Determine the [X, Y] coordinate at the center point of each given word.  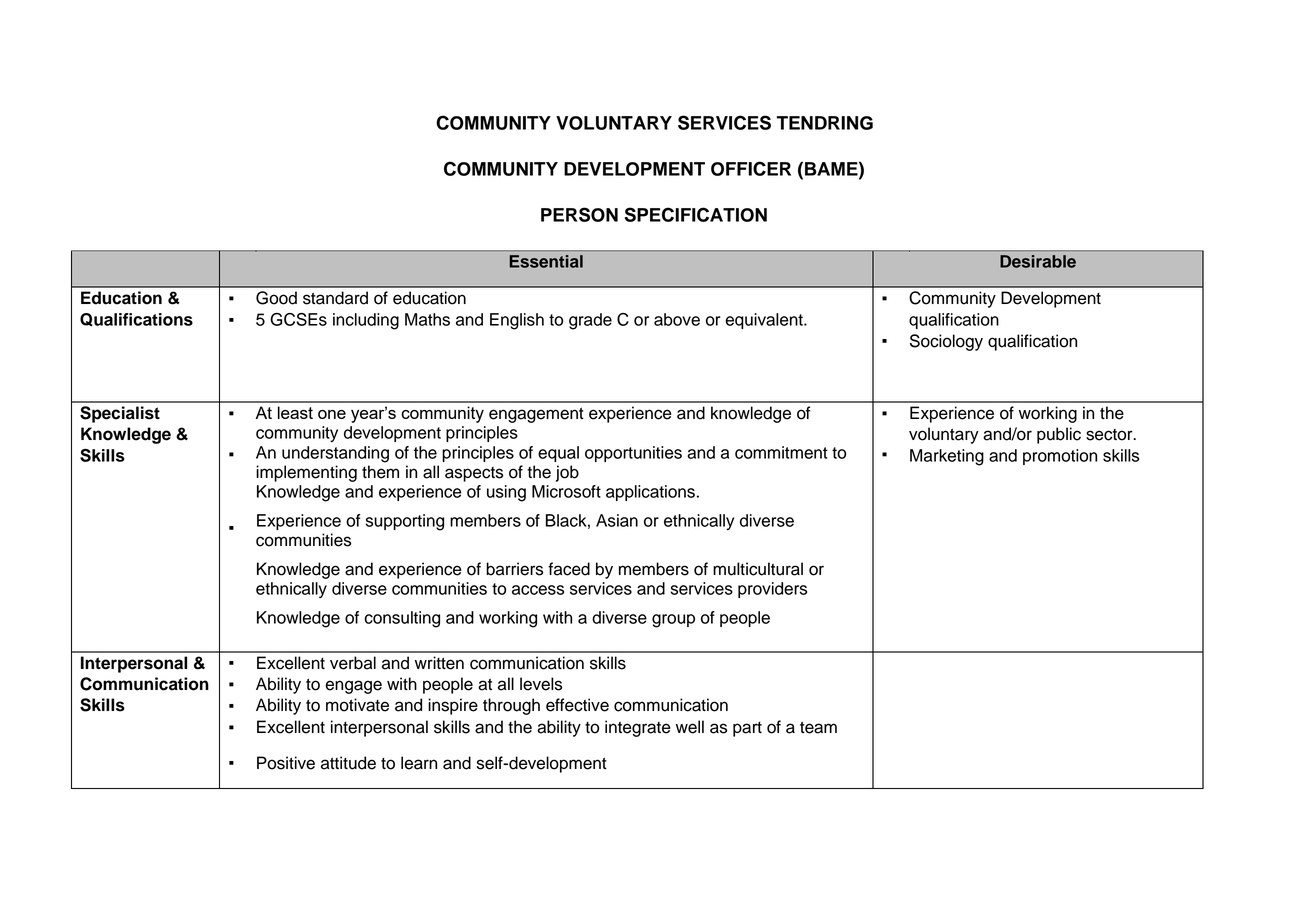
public [1059, 435]
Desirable [1038, 261]
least [295, 412]
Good [276, 298]
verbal [353, 663]
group [673, 621]
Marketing [947, 457]
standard [335, 298]
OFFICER [751, 168]
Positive [286, 763]
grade [590, 321]
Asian [617, 520]
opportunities [633, 454]
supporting [405, 522]
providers [772, 590]
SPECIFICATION [695, 214]
